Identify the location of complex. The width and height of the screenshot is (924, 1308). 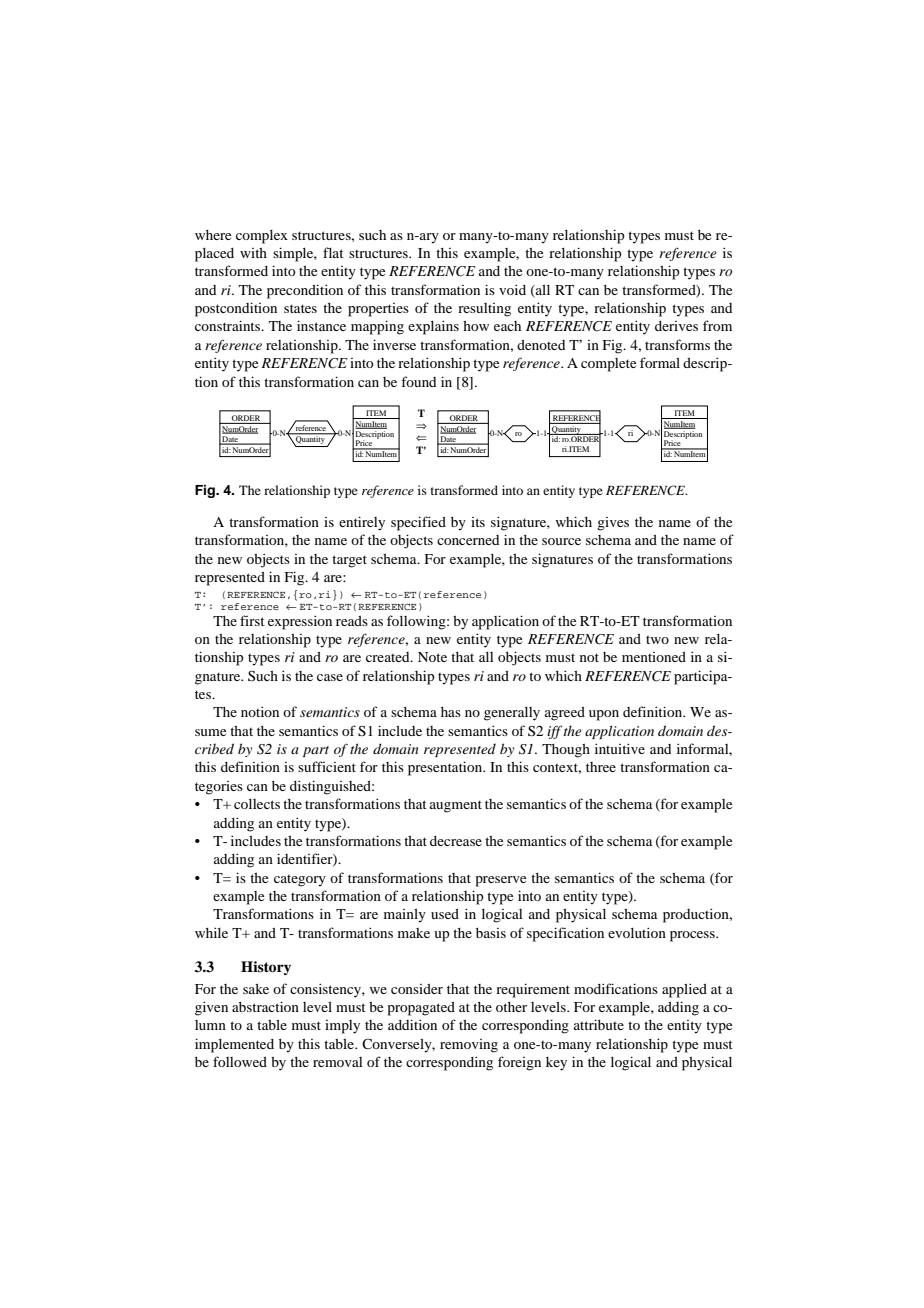
(262, 237).
